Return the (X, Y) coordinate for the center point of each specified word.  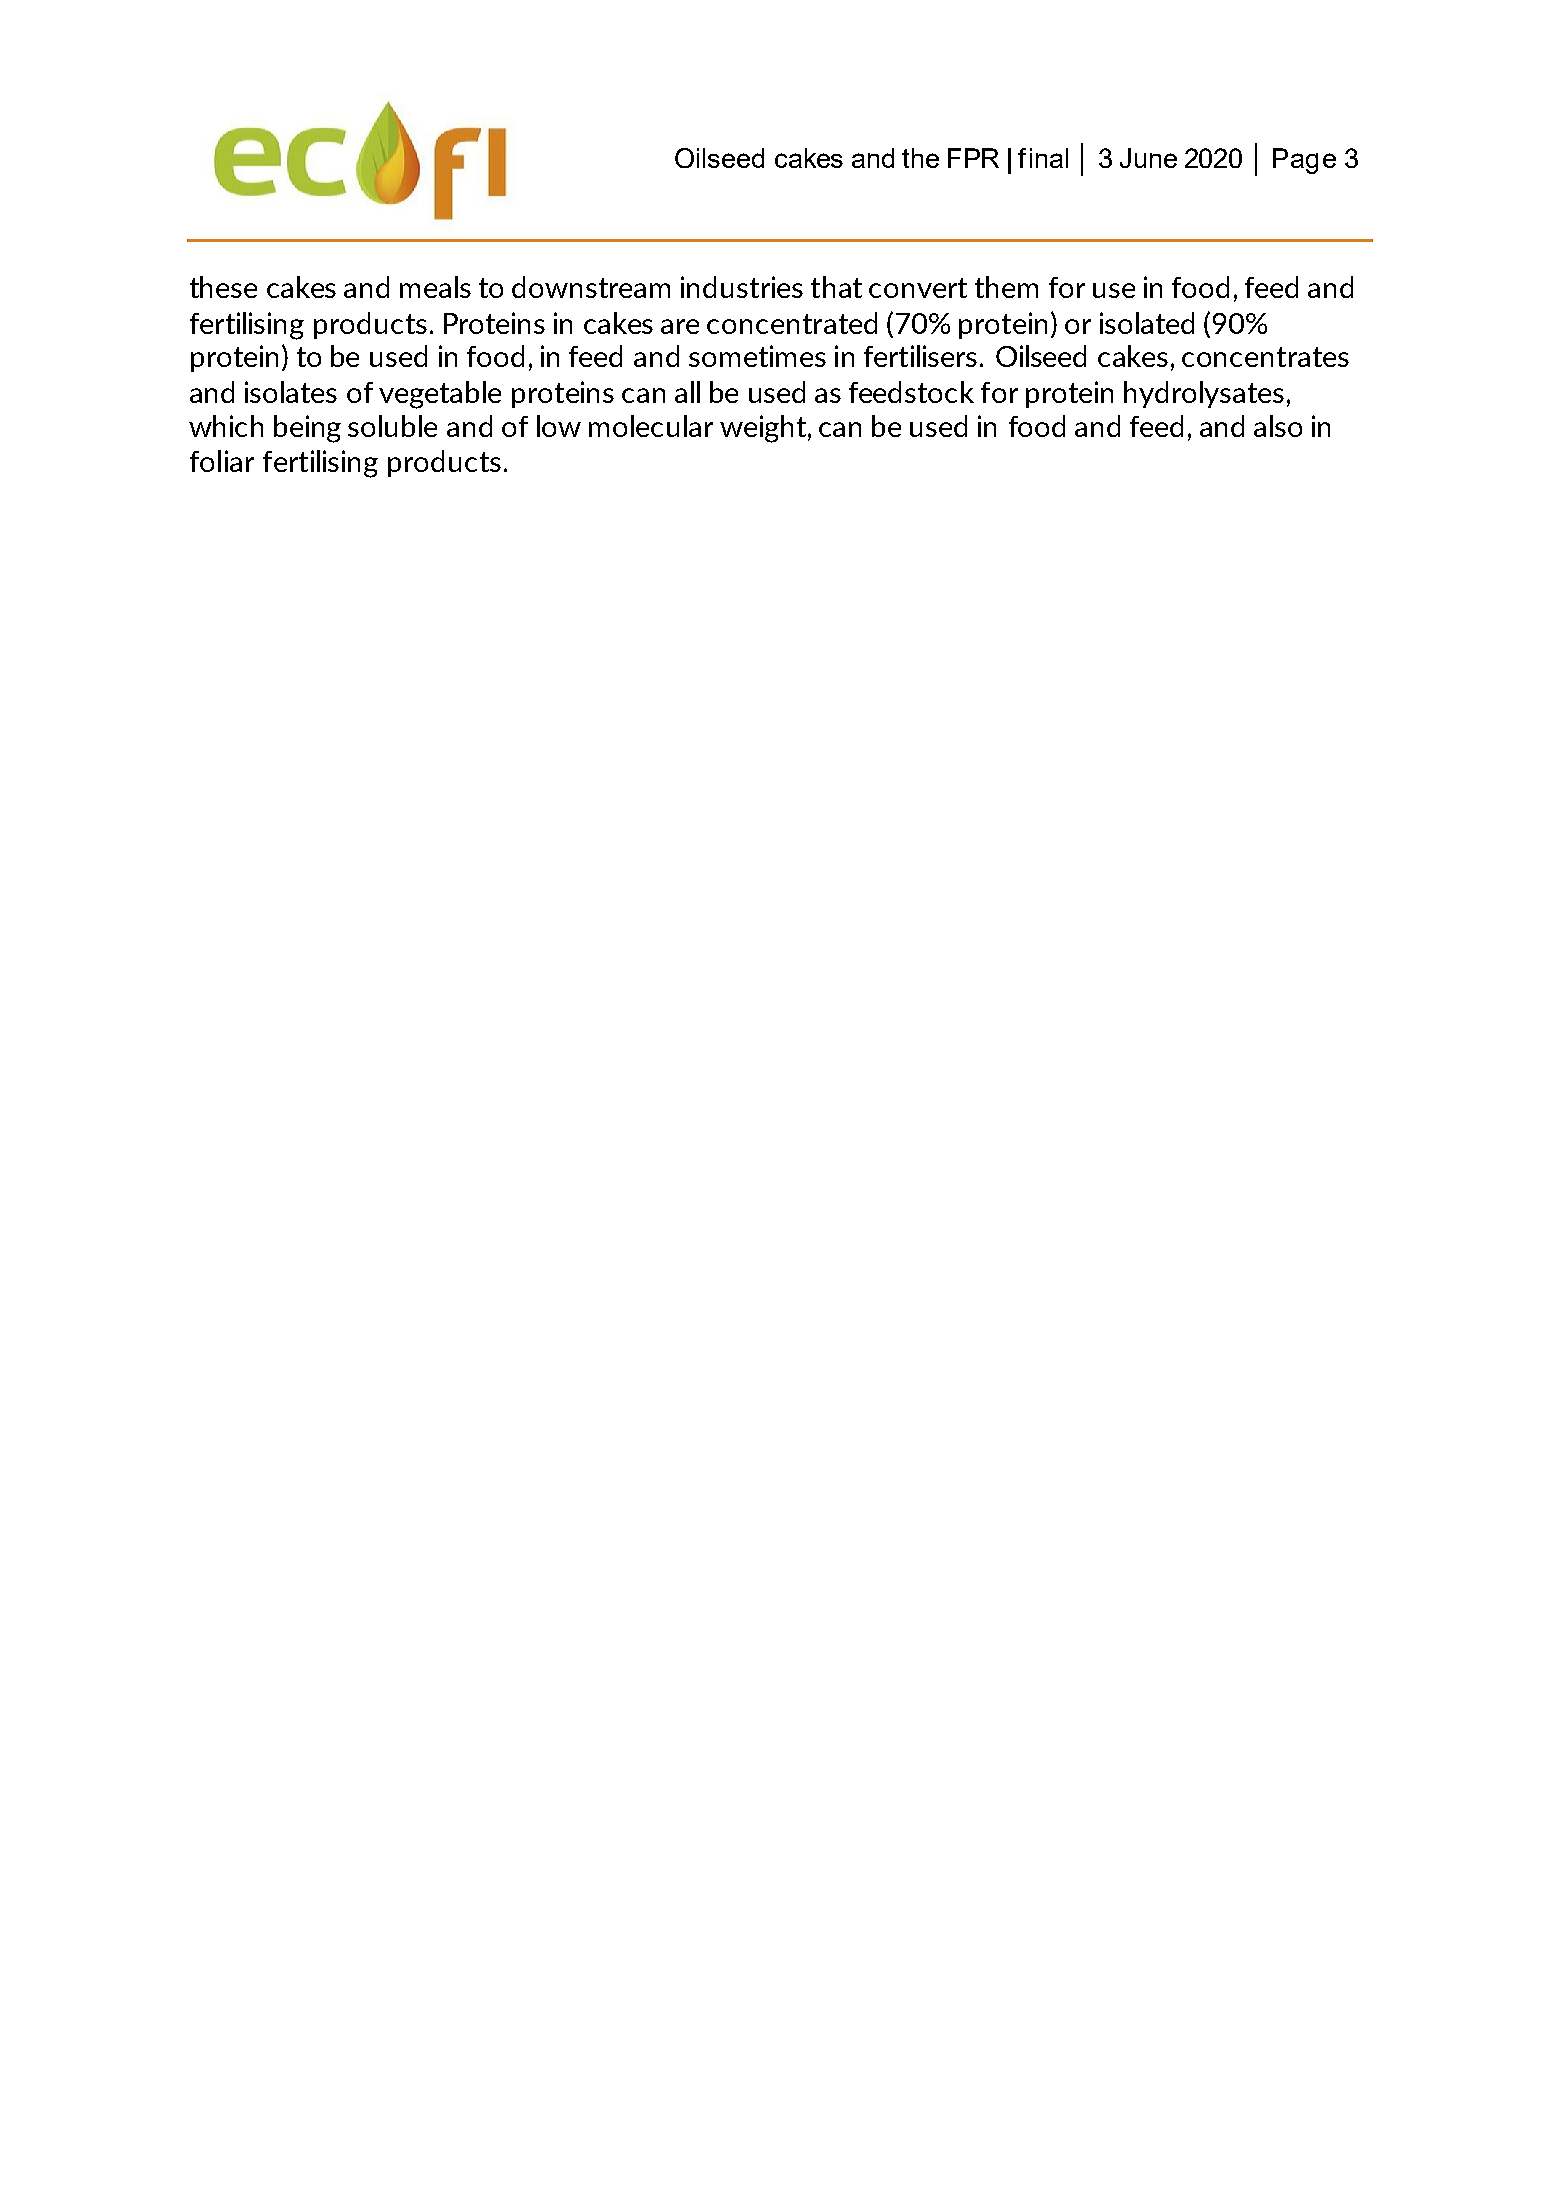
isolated (1147, 323)
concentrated (792, 323)
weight (763, 429)
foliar (222, 461)
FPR (973, 158)
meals (435, 287)
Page (1304, 161)
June (1148, 158)
